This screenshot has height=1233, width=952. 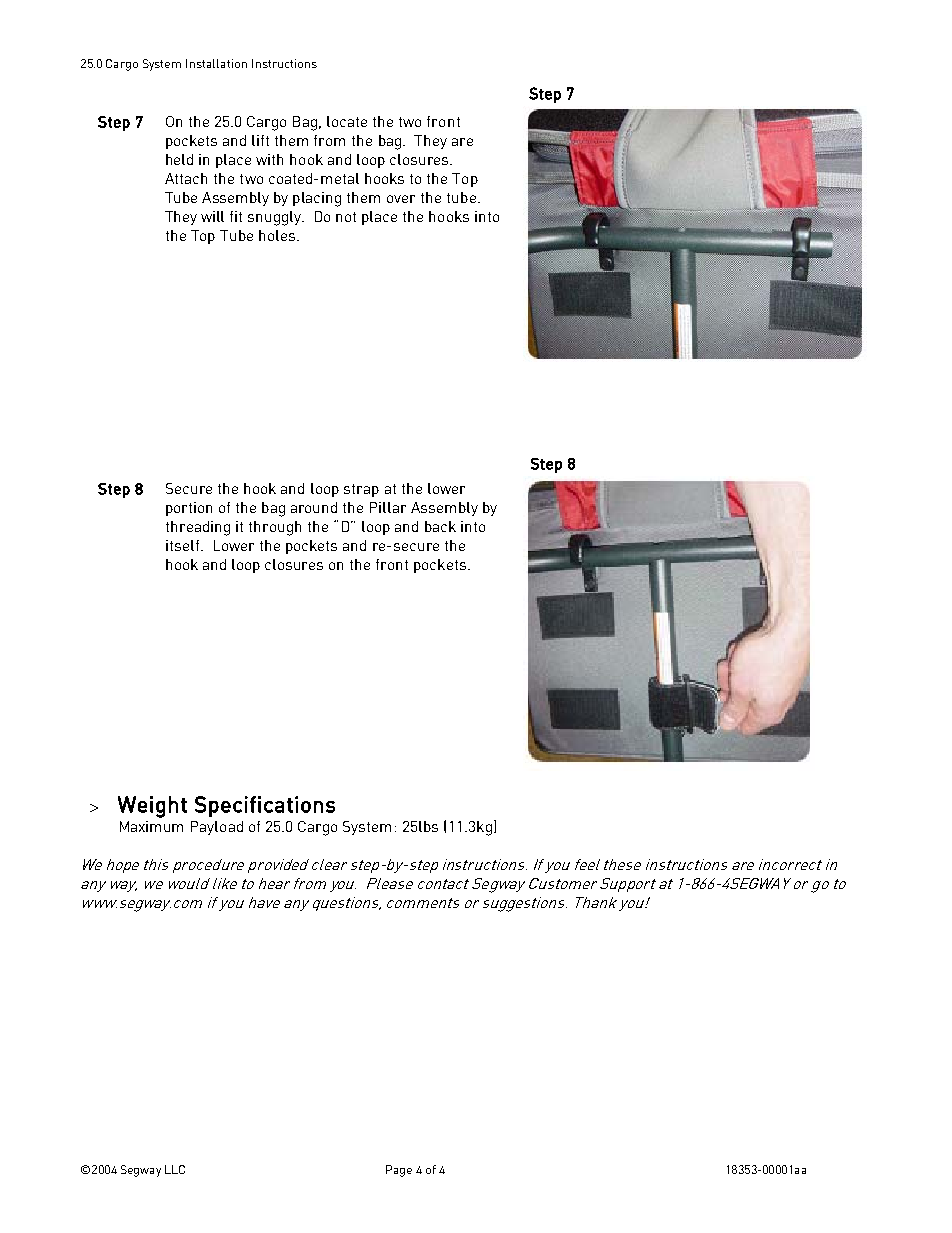 What do you see at coordinates (440, 526) in the screenshot?
I see `back` at bounding box center [440, 526].
